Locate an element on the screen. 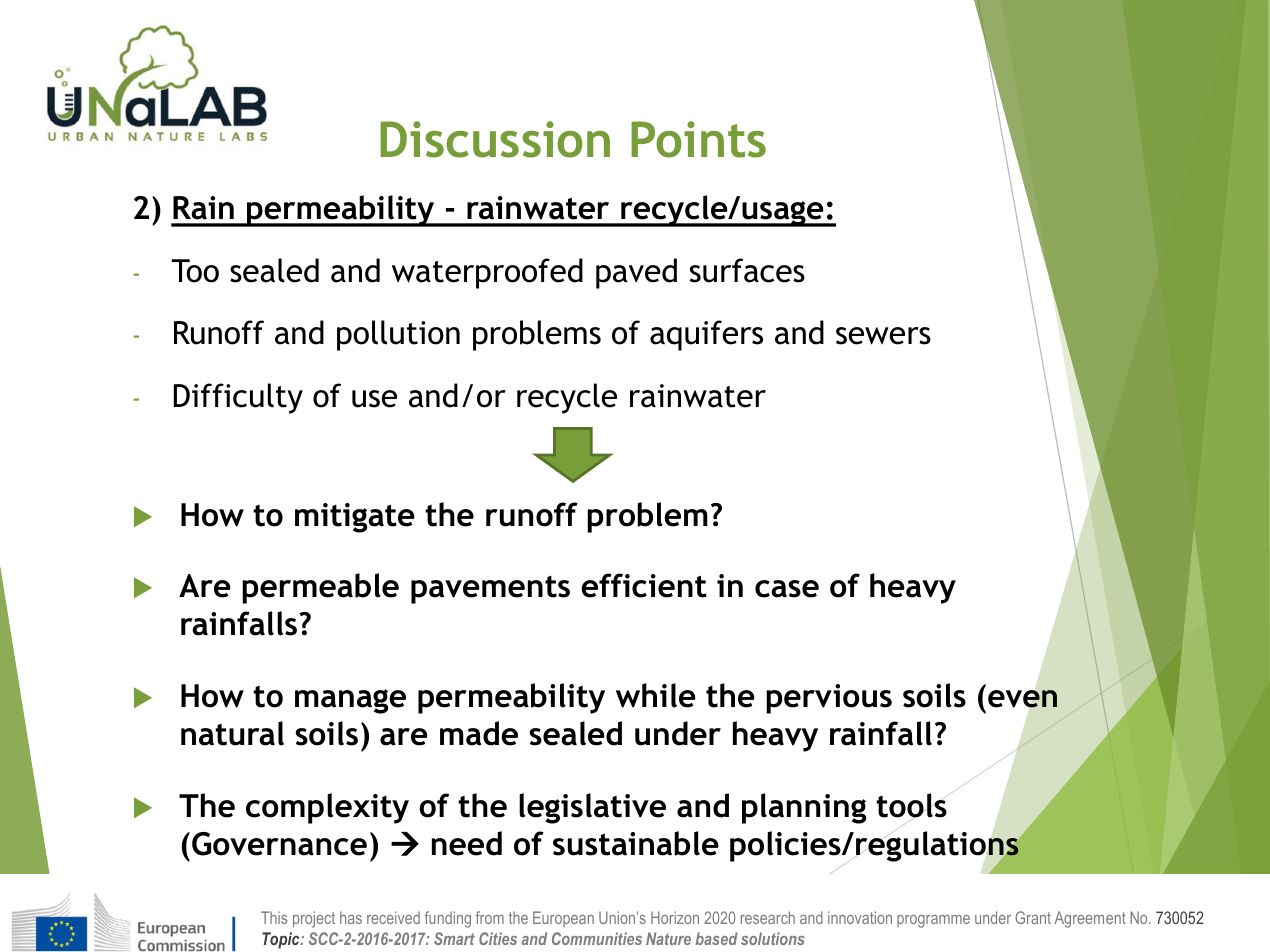 This screenshot has height=952, width=1270. manage is located at coordinates (350, 701).
